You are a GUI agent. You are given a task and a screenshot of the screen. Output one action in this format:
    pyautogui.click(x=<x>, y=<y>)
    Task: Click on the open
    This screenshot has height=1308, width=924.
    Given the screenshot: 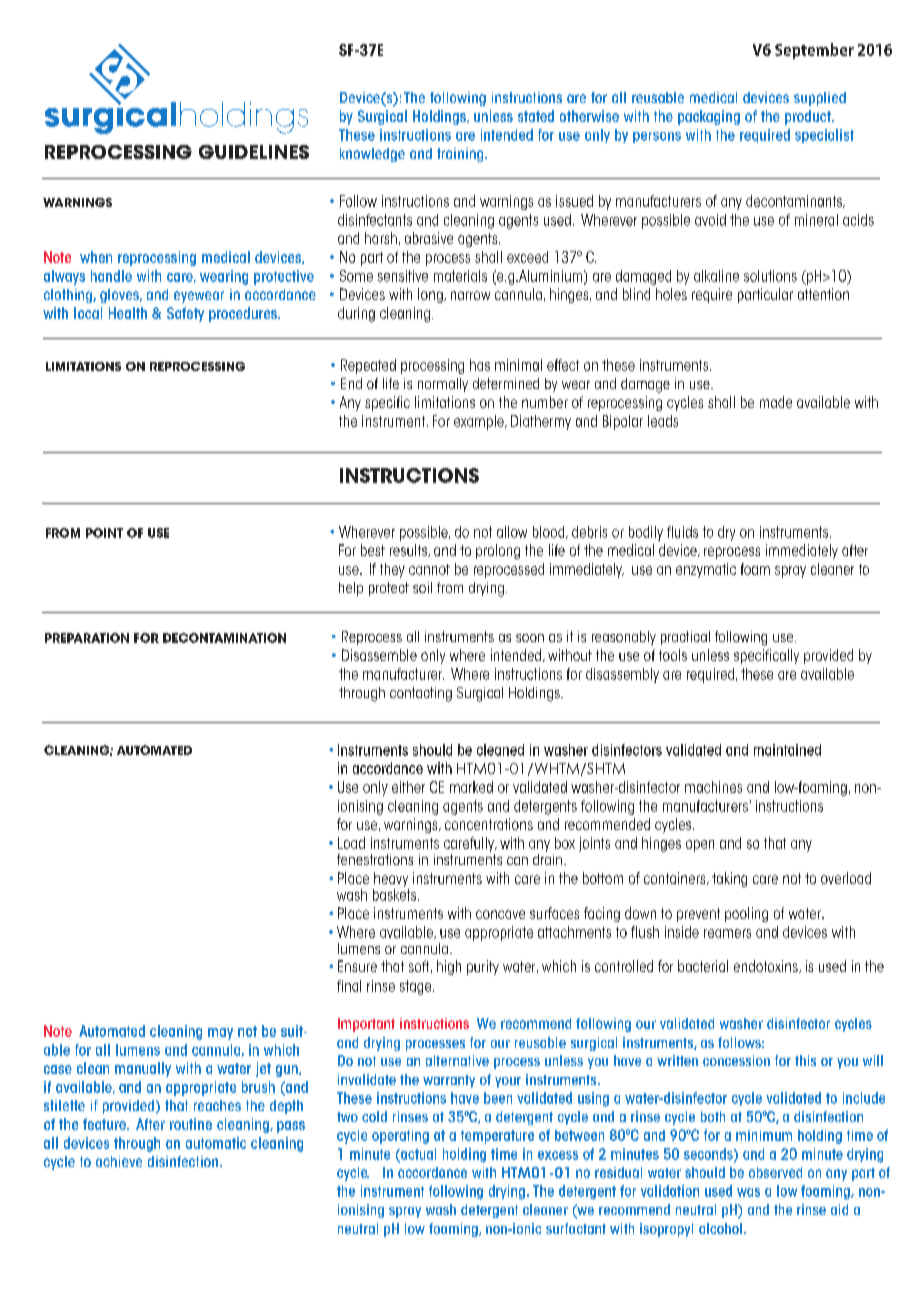 What is the action you would take?
    pyautogui.click(x=700, y=846)
